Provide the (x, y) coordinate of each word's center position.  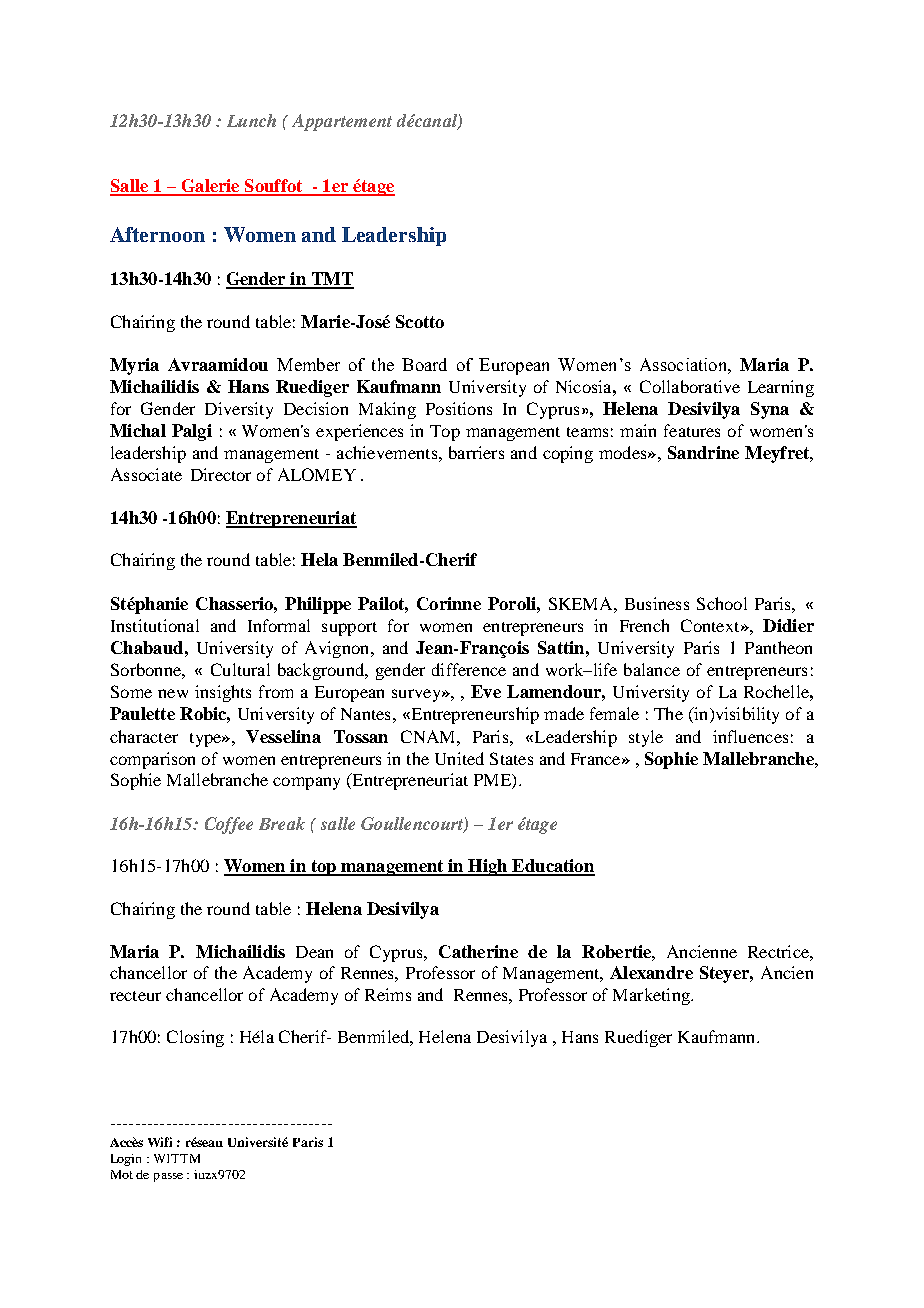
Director (221, 474)
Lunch (251, 120)
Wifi (160, 1142)
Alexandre (651, 972)
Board (424, 364)
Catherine (478, 951)
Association (684, 364)
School (722, 603)
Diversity (239, 410)
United (459, 758)
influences (750, 736)
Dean (314, 952)
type (206, 740)
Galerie (210, 187)
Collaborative (690, 386)
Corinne (449, 603)
